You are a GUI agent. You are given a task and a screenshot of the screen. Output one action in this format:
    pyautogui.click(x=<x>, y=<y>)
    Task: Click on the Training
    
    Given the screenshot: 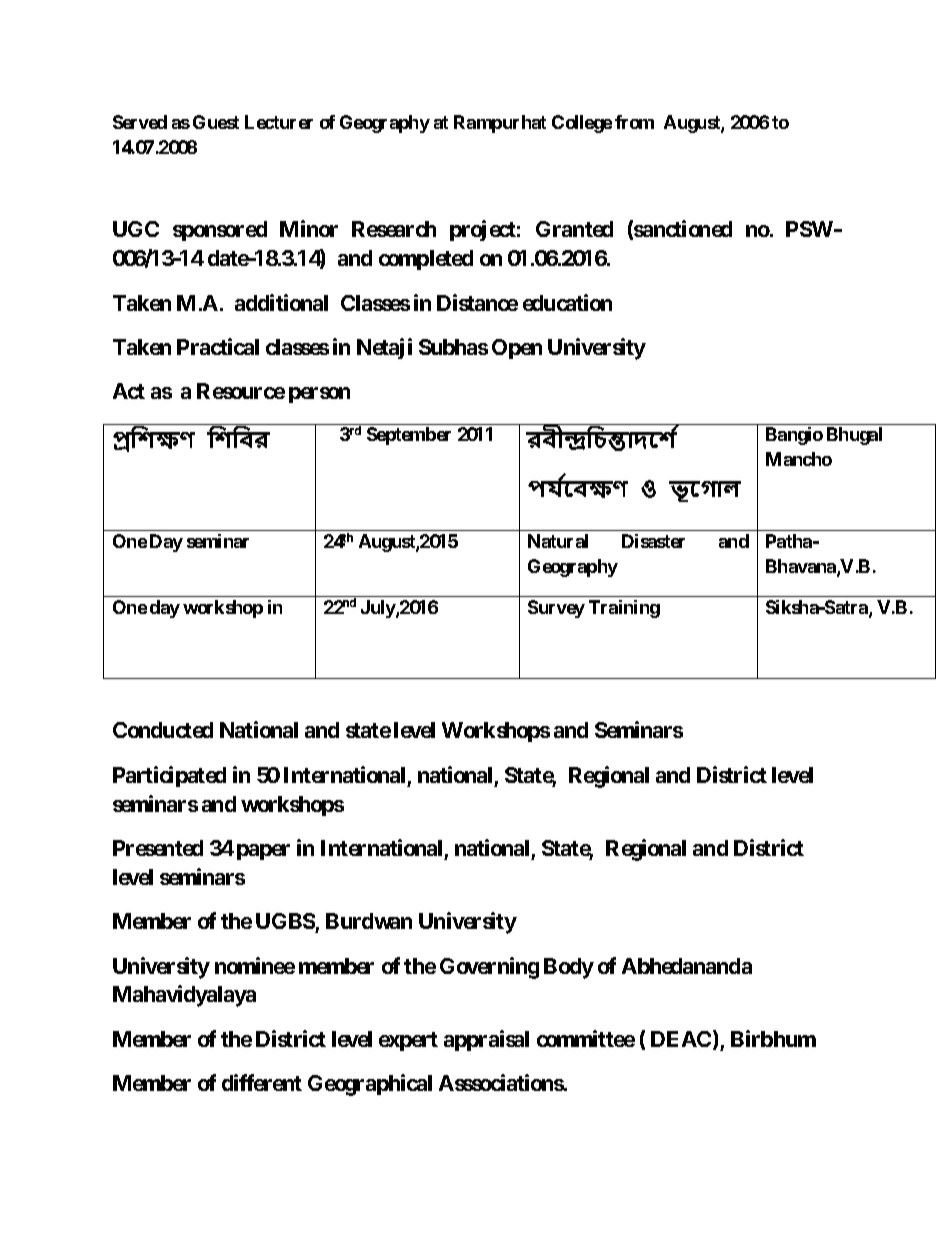 What is the action you would take?
    pyautogui.click(x=624, y=609)
